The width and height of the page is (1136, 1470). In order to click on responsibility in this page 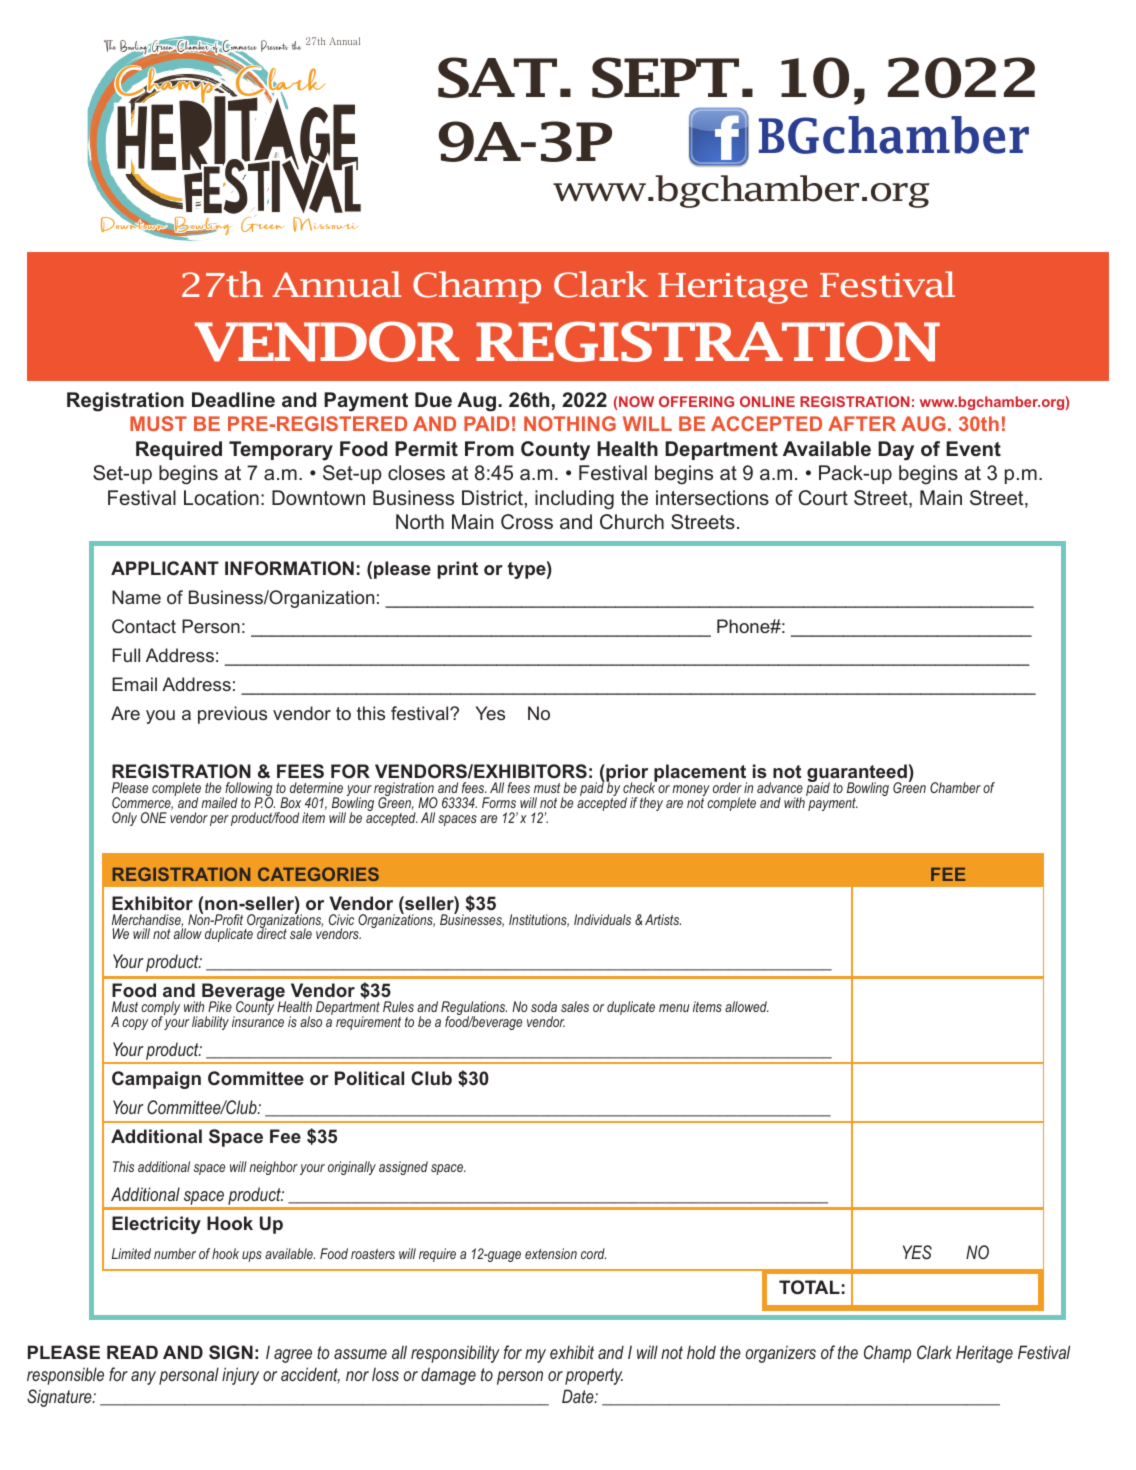, I will do `click(455, 1354)`.
